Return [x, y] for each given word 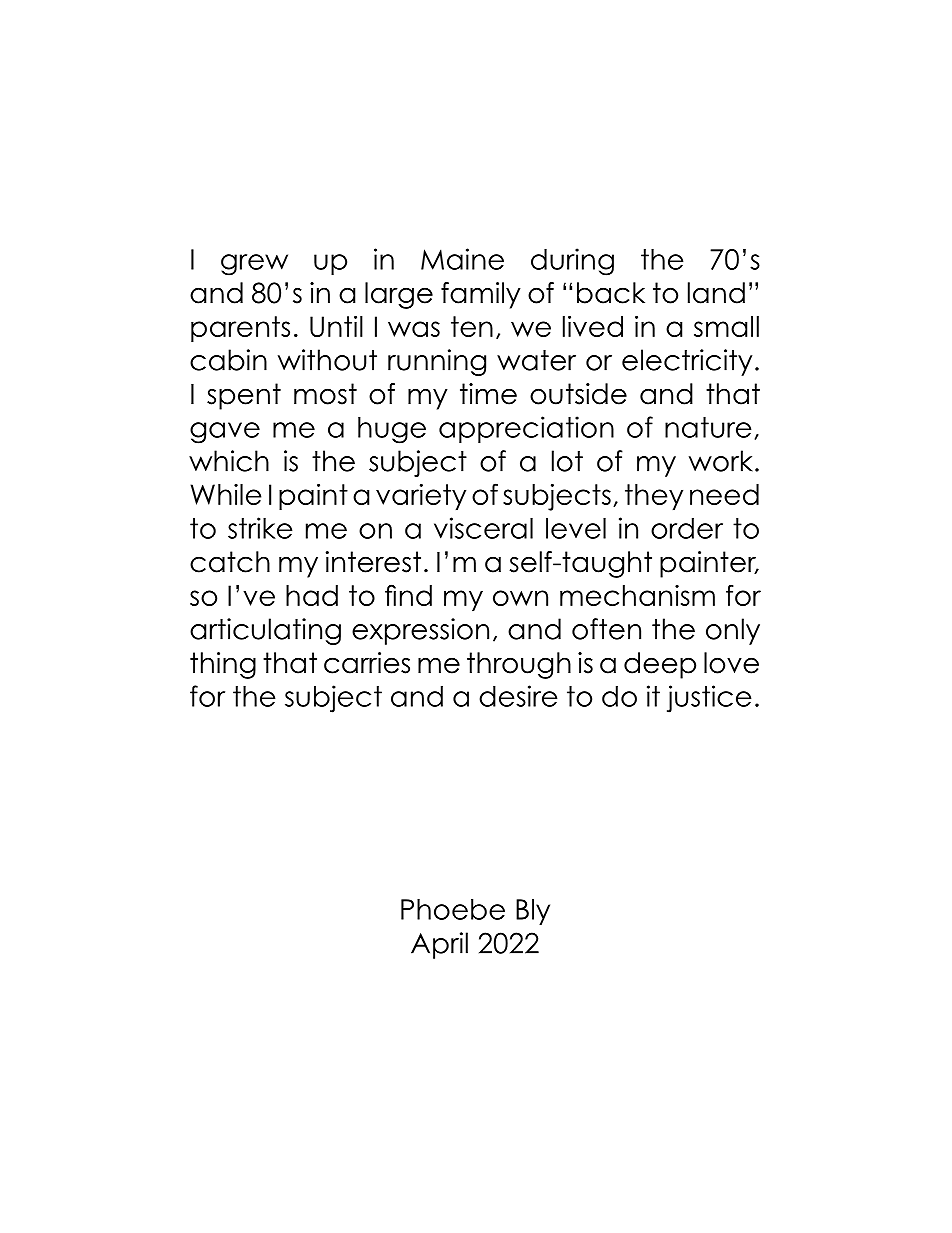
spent [244, 396]
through [519, 665]
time [488, 394]
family [481, 295]
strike [260, 528]
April [439, 945]
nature [708, 427]
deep [660, 665]
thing [223, 665]
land [716, 293]
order [687, 528]
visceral [483, 528]
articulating [265, 631]
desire [518, 696]
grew [254, 265]
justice [709, 699]
